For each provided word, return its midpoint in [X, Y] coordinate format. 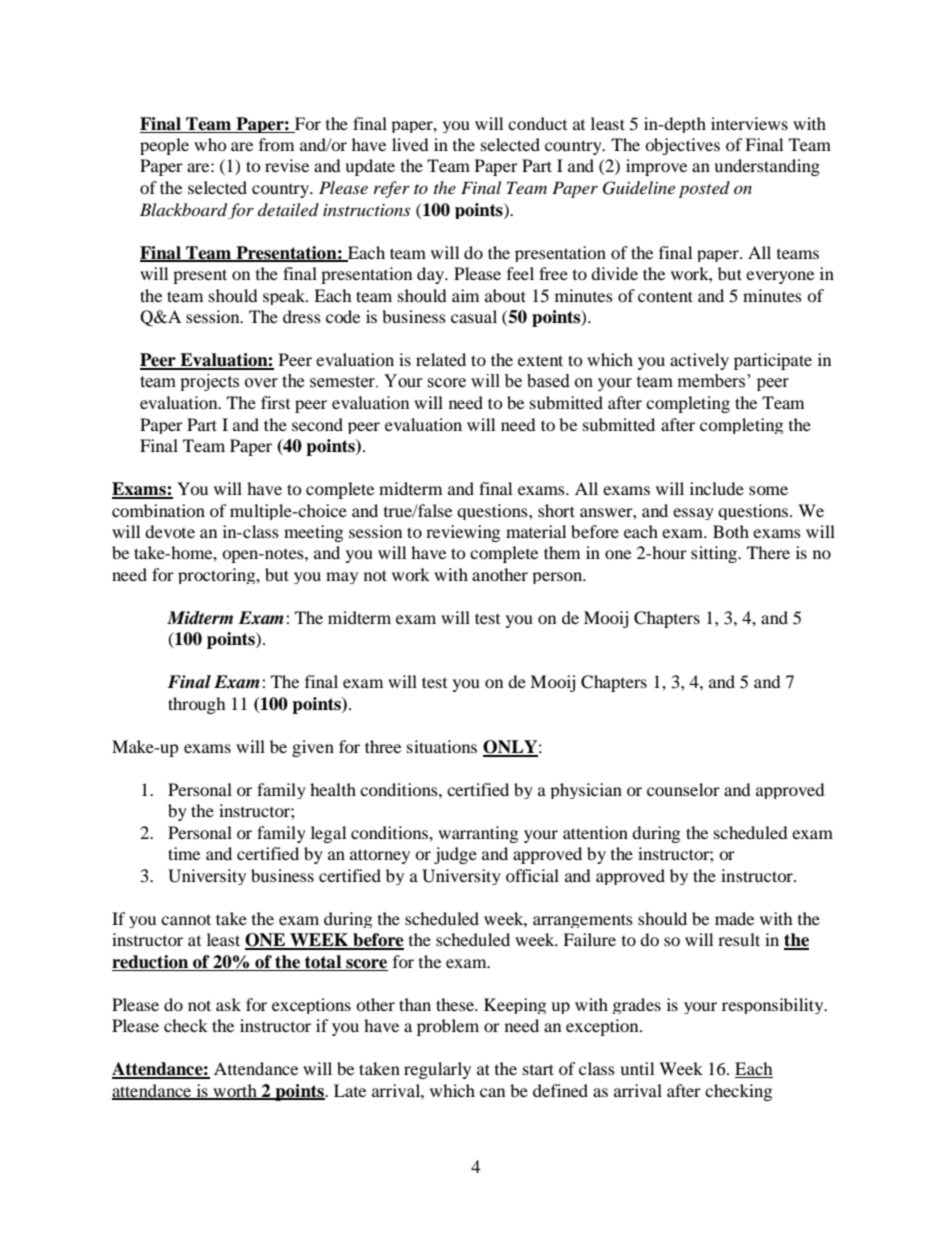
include [717, 488]
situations [442, 746]
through [197, 705]
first [275, 402]
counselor [683, 789]
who [210, 144]
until [637, 1068]
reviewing [463, 533]
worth [235, 1091]
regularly [437, 1070]
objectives [682, 146]
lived [410, 144]
